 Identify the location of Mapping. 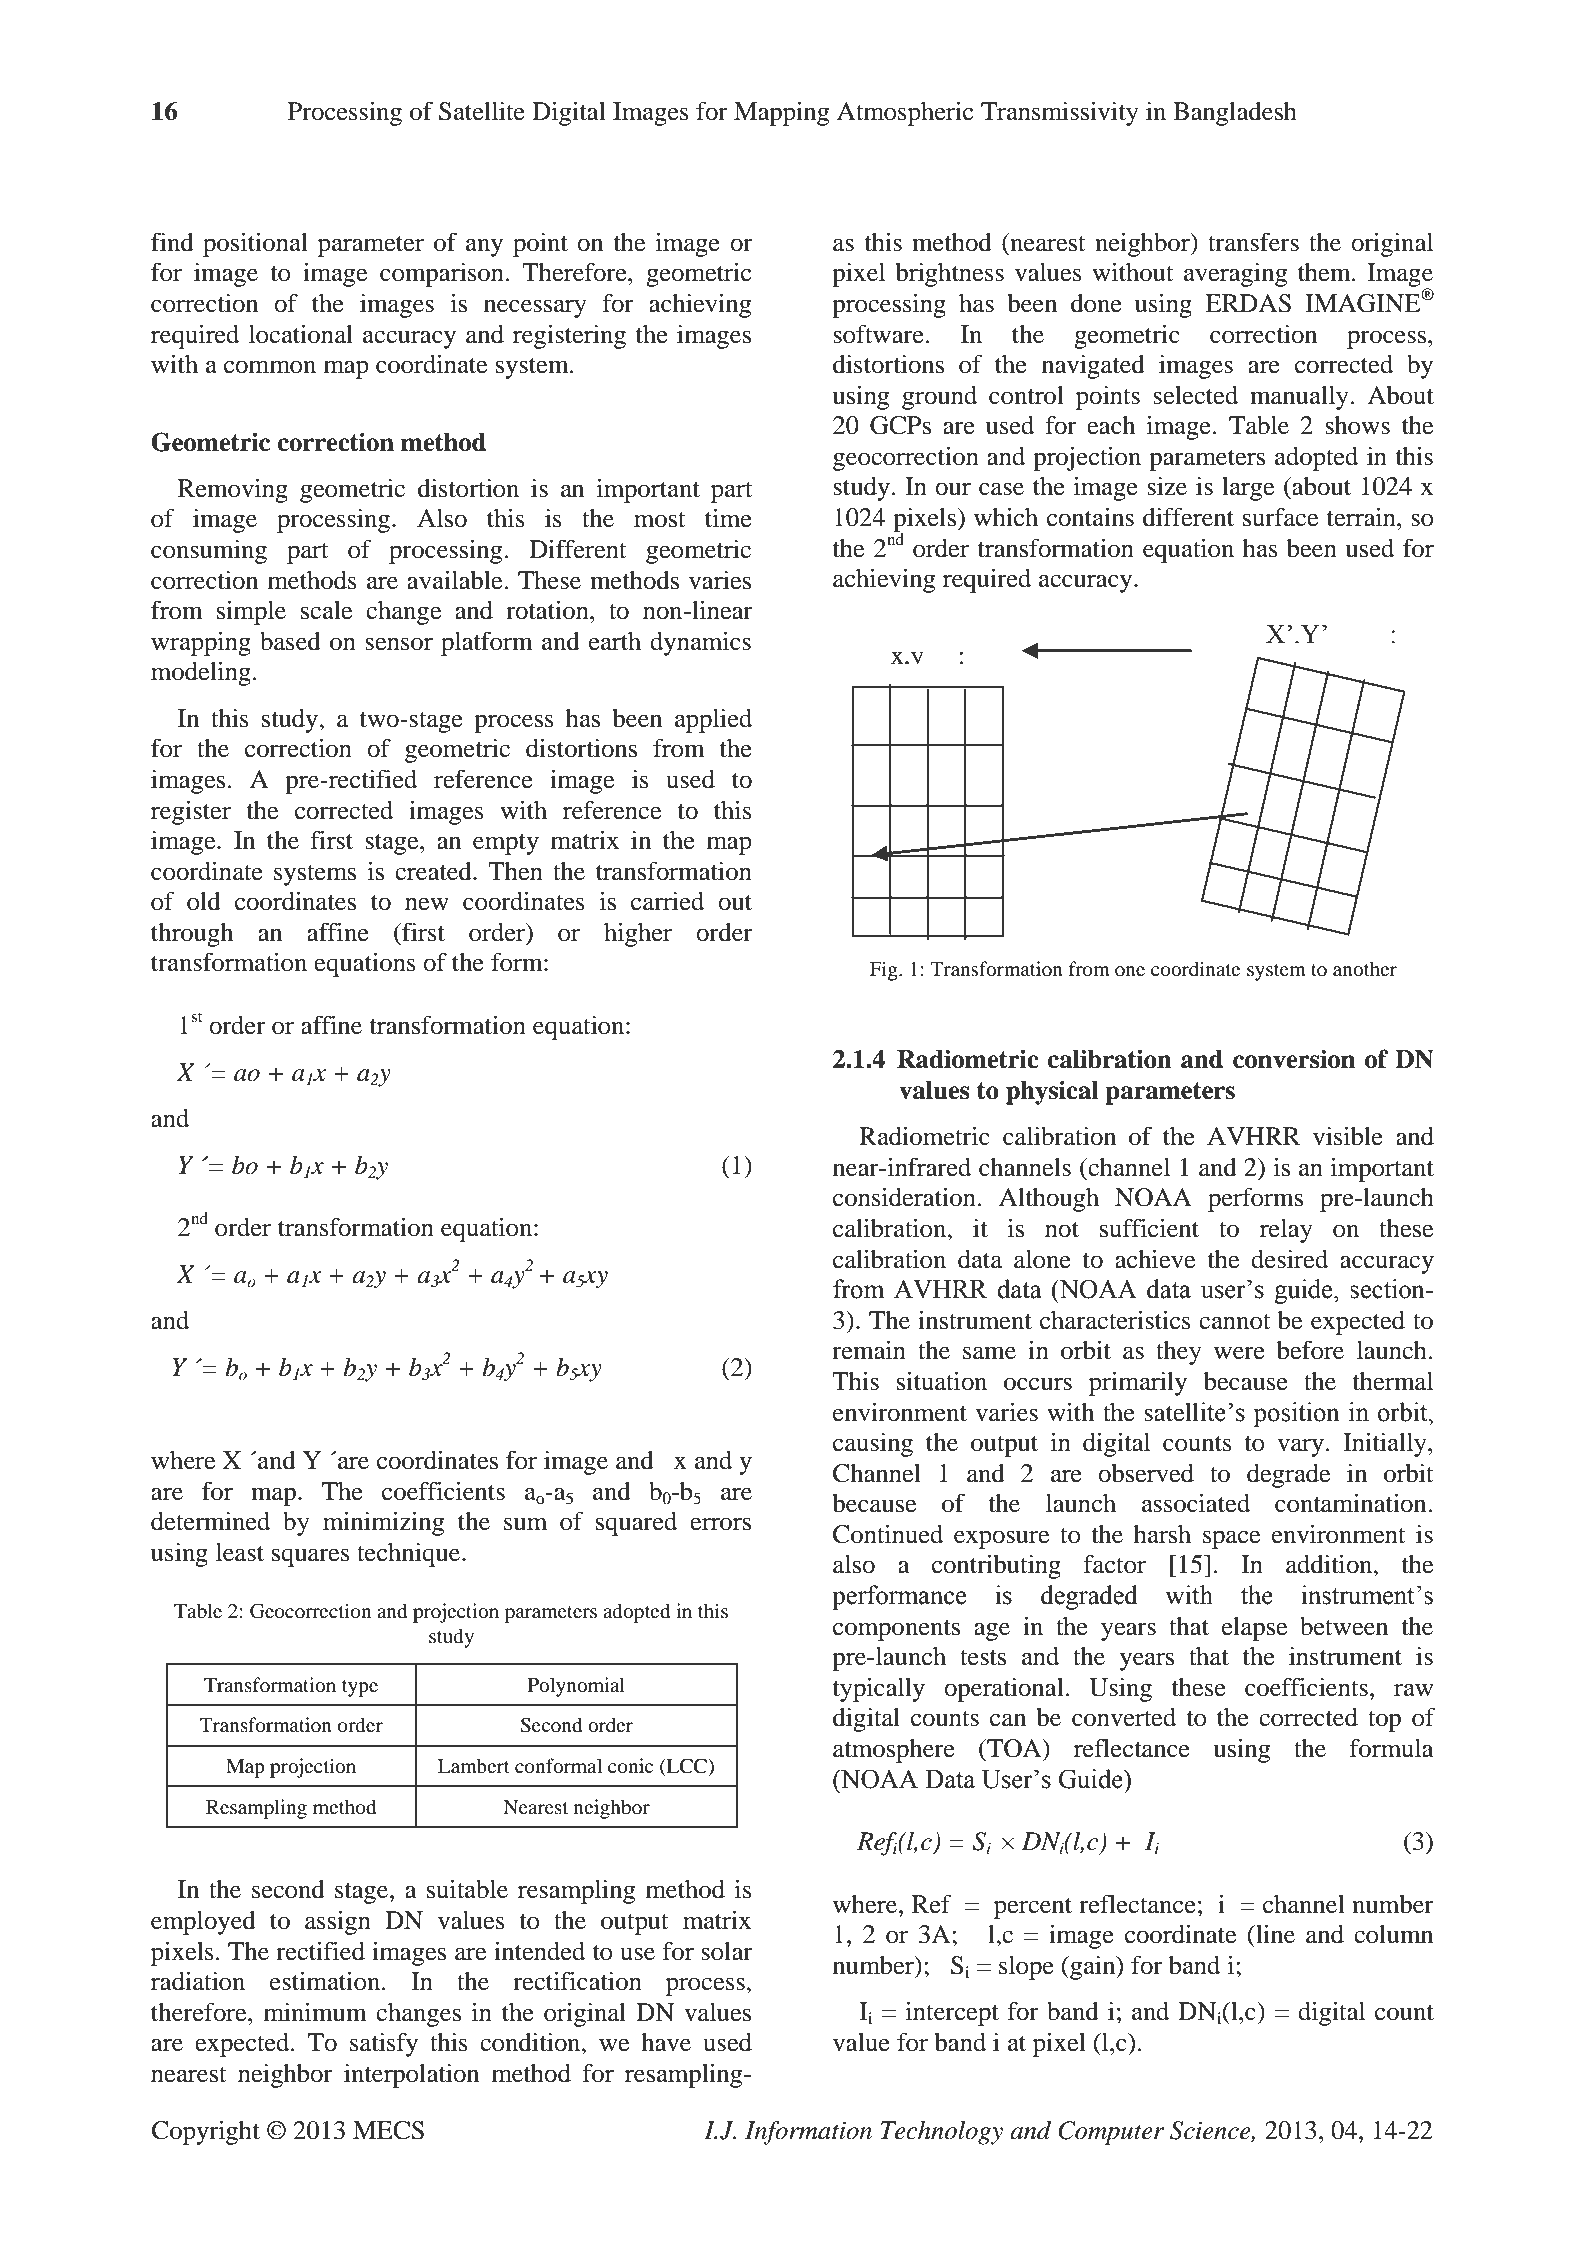
(782, 114).
